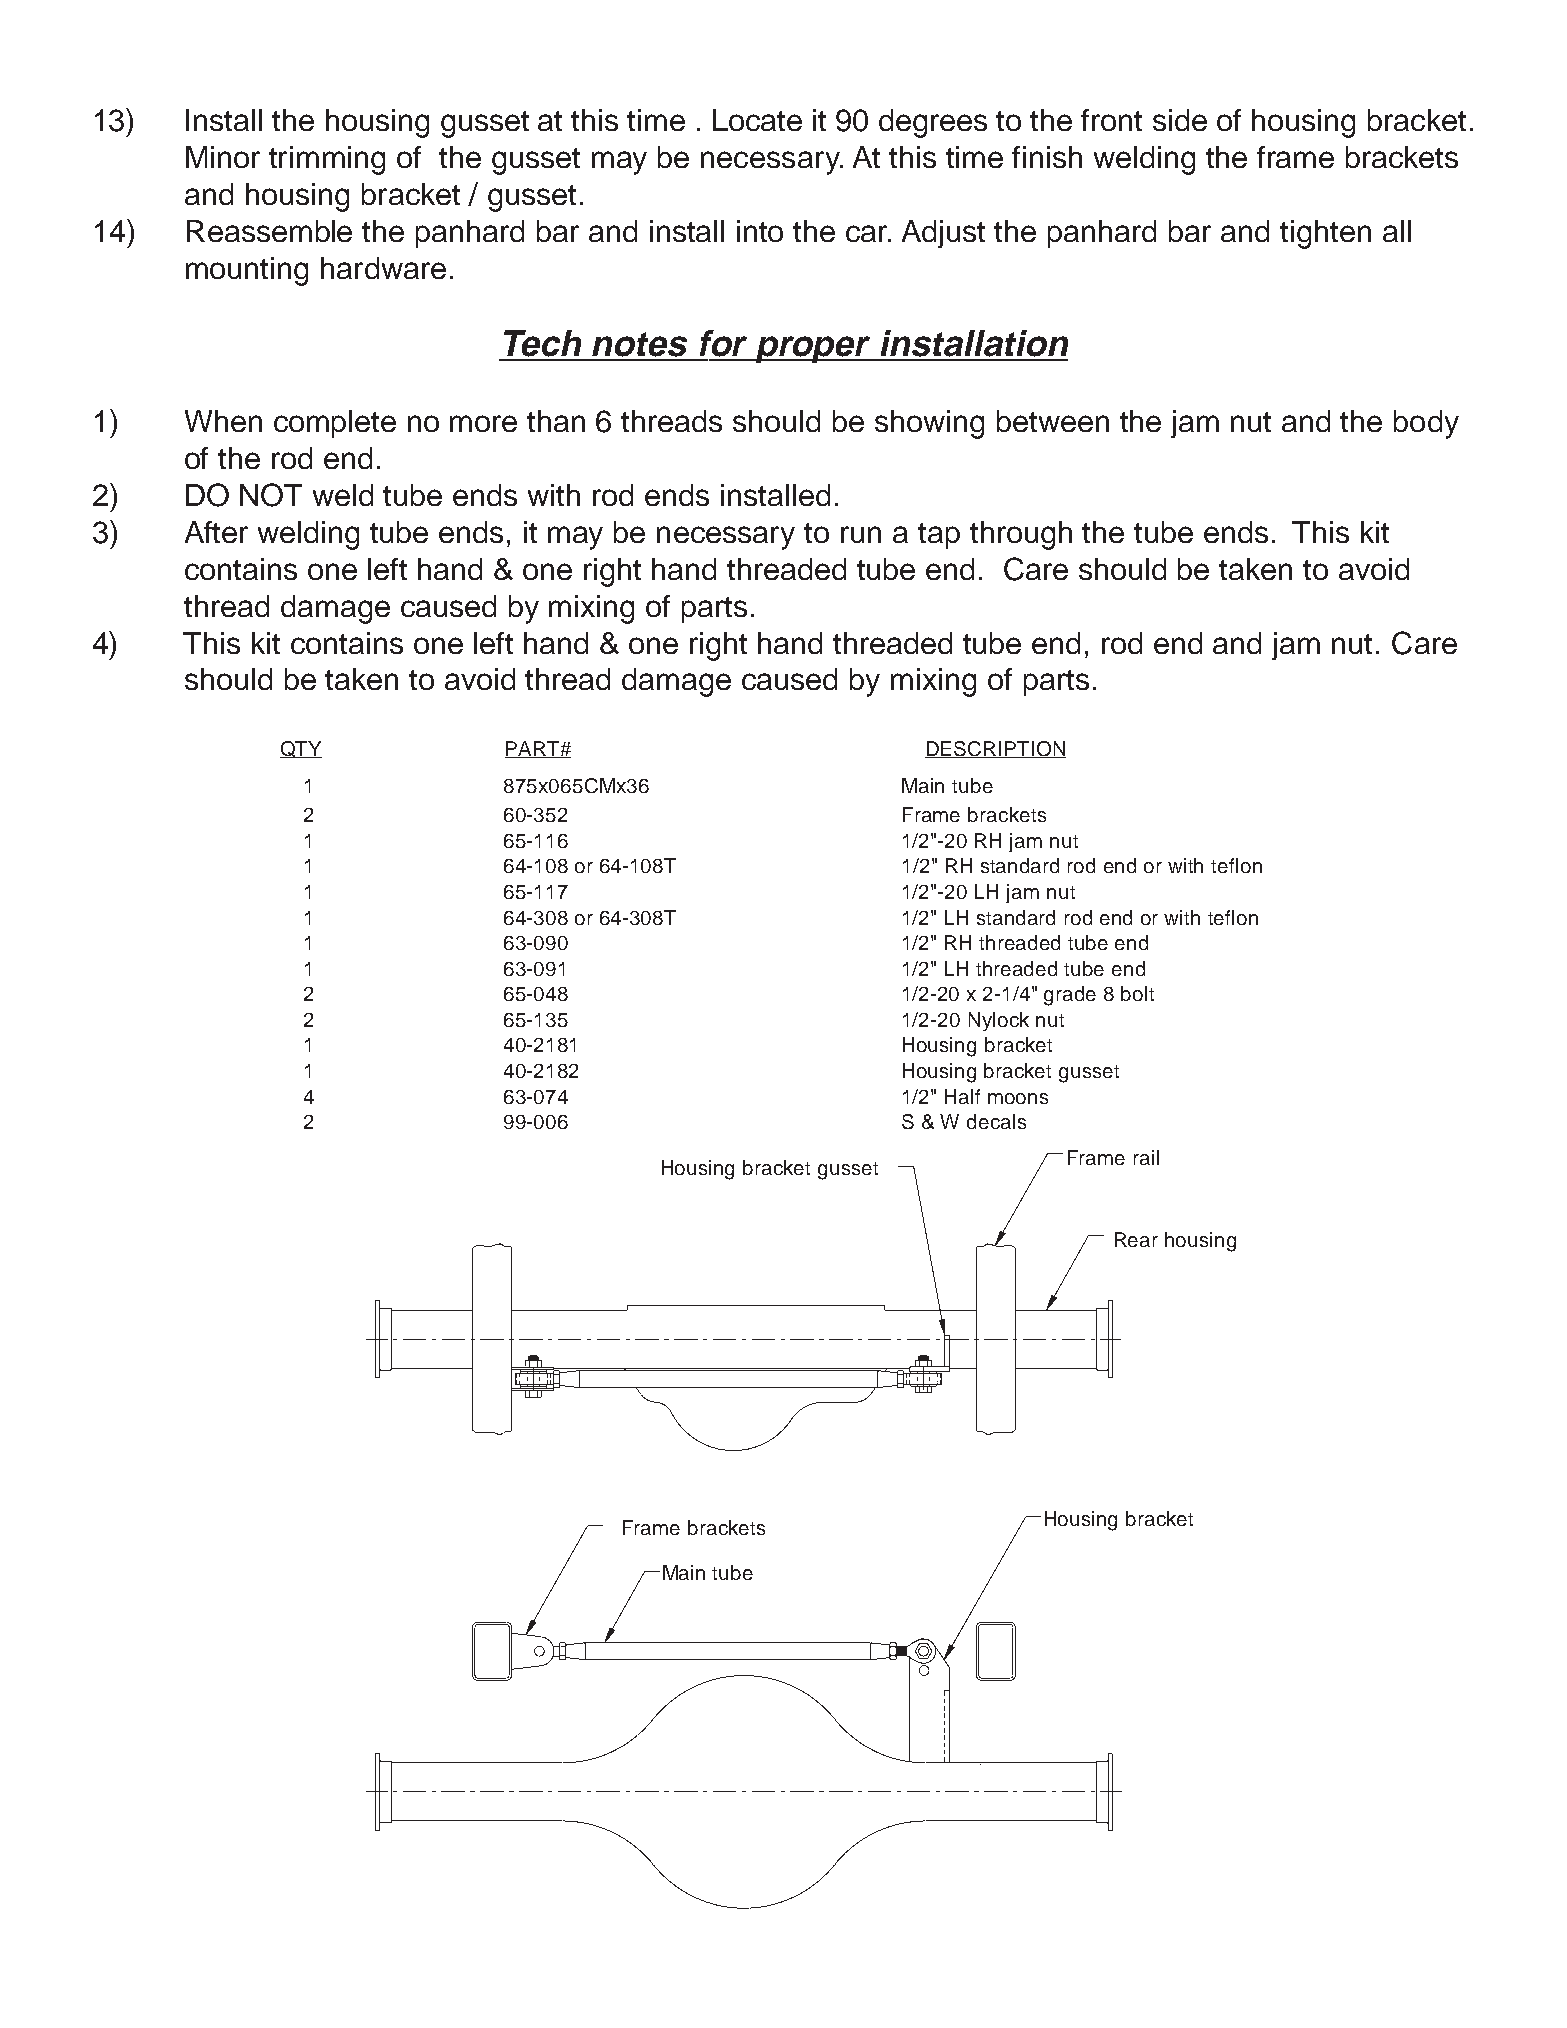 This page has height=2028, width=1567. What do you see at coordinates (327, 160) in the page?
I see `trimming` at bounding box center [327, 160].
